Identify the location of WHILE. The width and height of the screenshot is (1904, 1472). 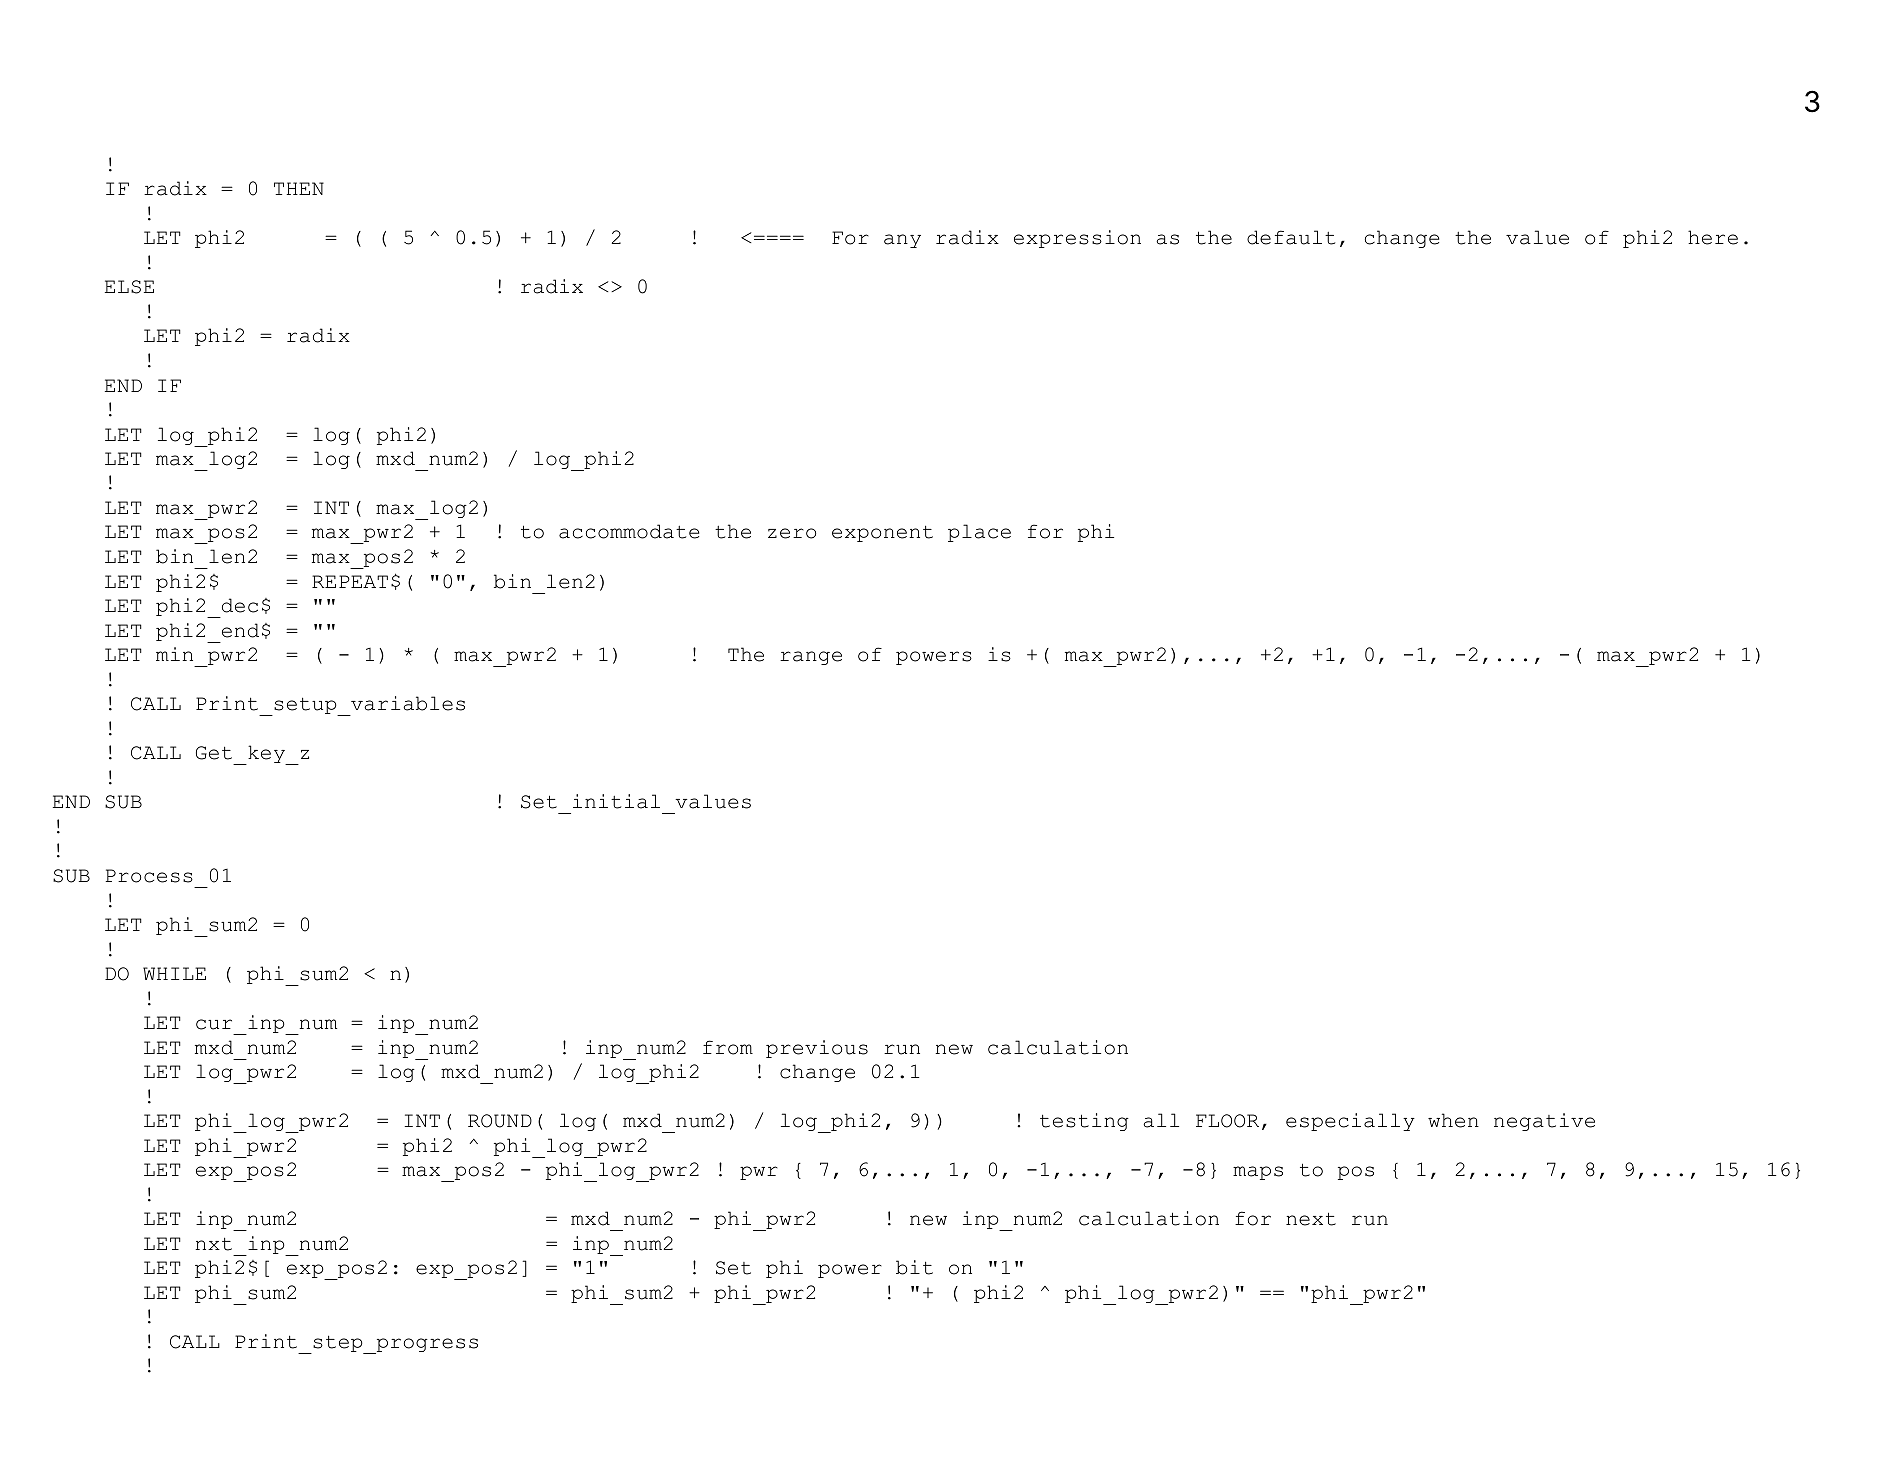
(174, 973).
